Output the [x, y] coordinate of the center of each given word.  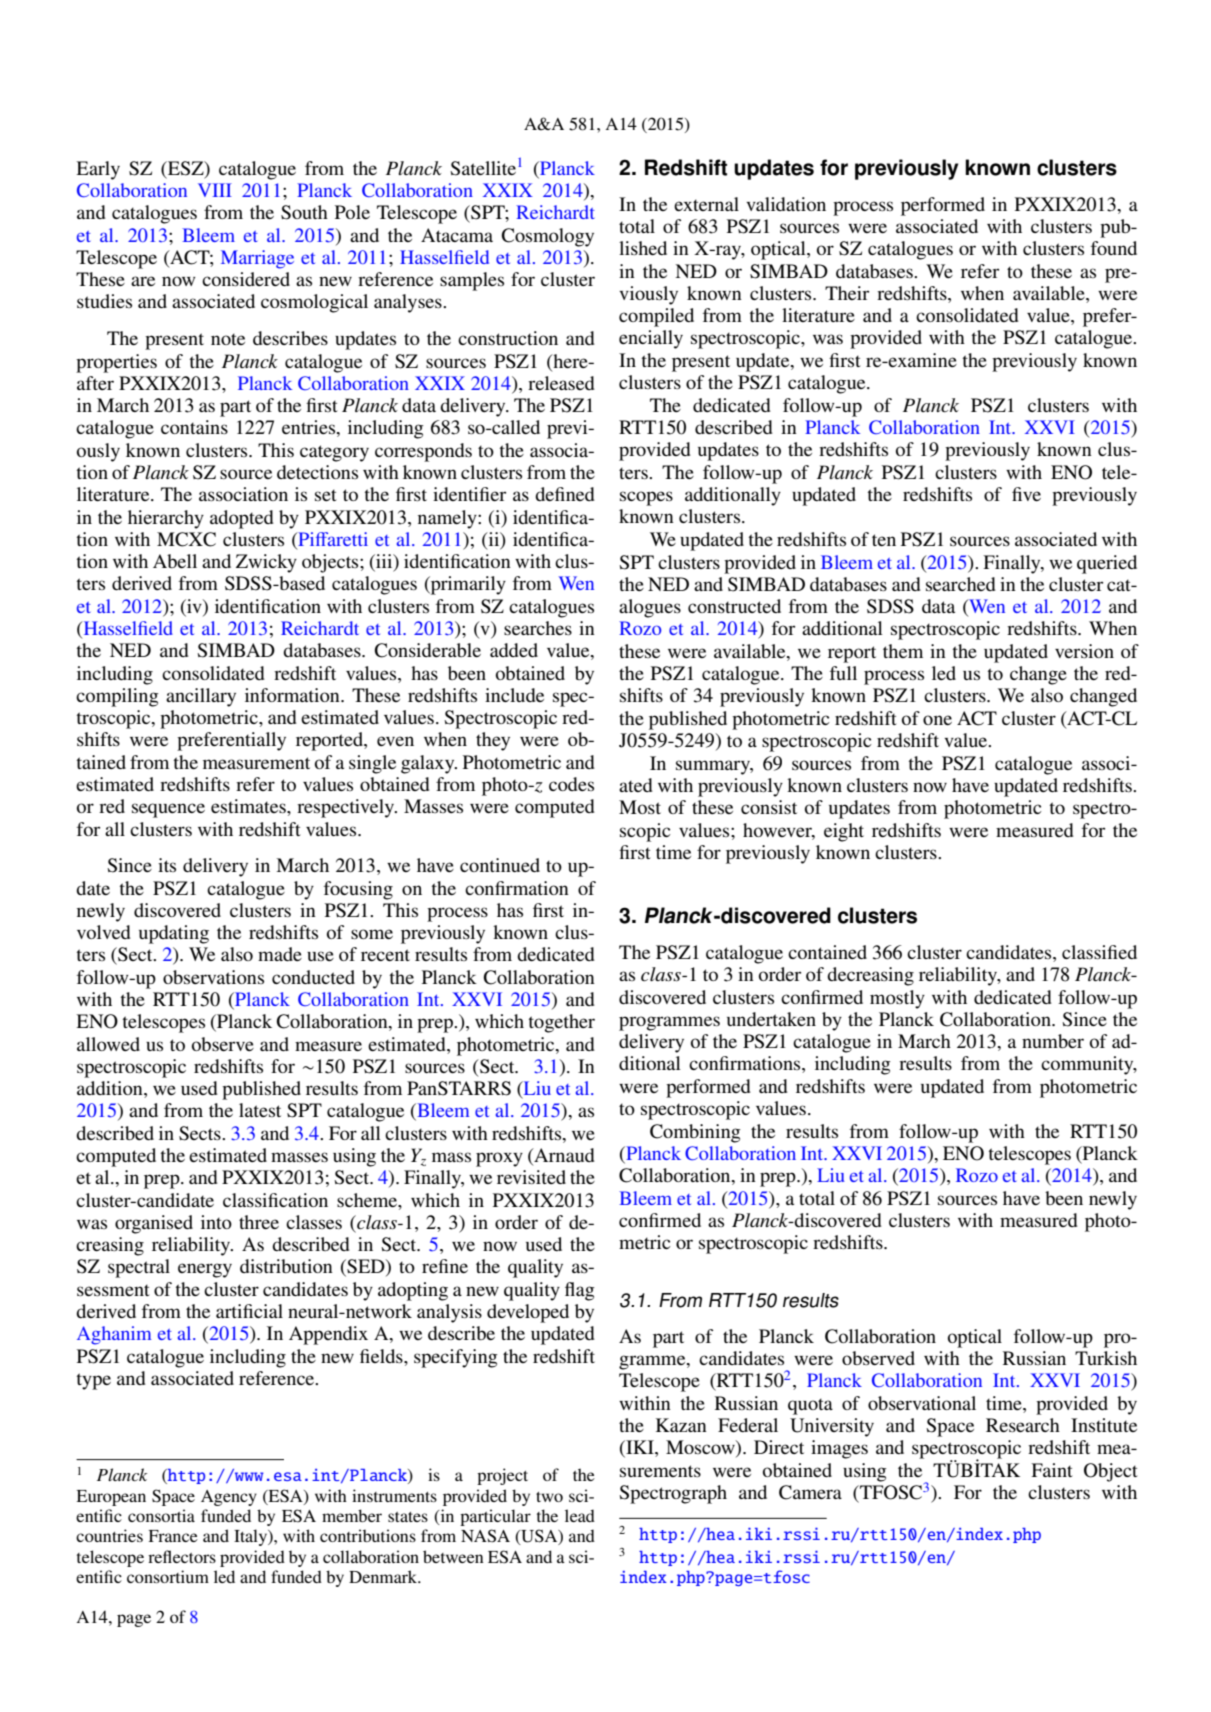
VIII [215, 190]
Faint [1052, 1470]
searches [538, 628]
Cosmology [547, 237]
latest [260, 1110]
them [903, 651]
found [1114, 248]
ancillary [201, 697]
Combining [695, 1133]
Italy [251, 1537]
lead [580, 1515]
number [1053, 1041]
